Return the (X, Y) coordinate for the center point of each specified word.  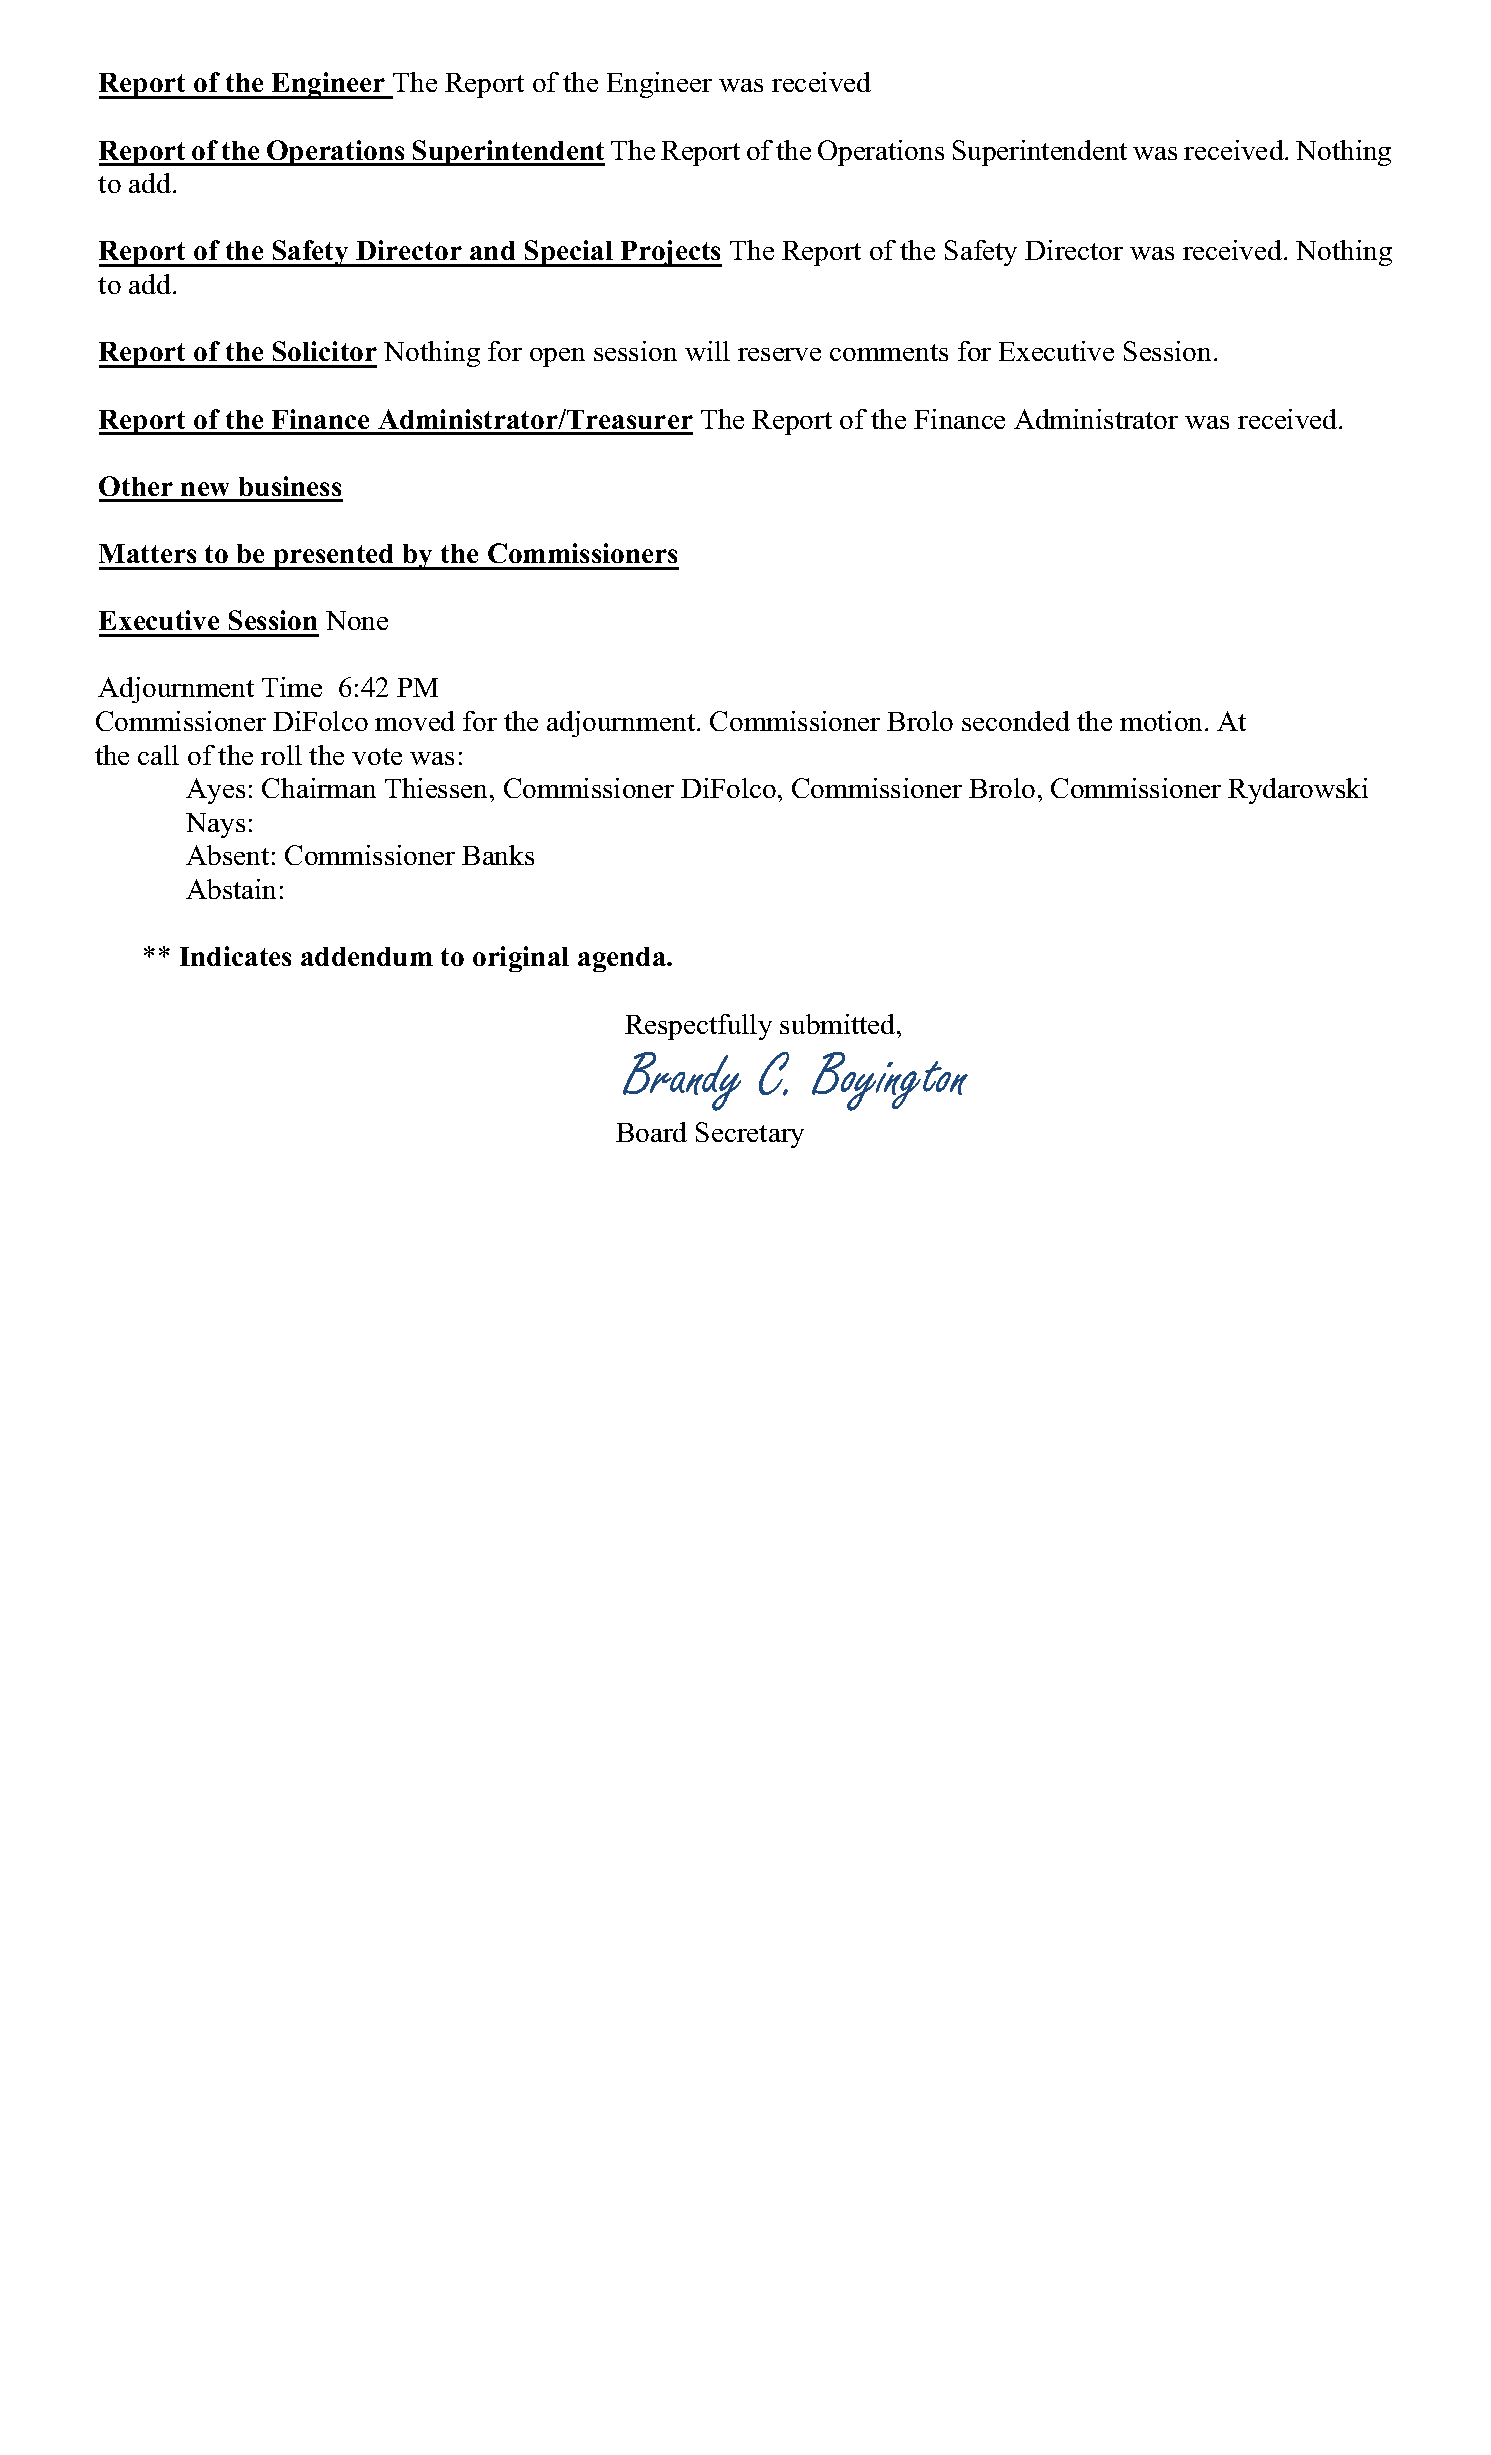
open (557, 357)
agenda (623, 959)
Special (569, 253)
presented (334, 557)
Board (651, 1132)
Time (292, 687)
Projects (670, 253)
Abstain (231, 889)
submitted (839, 1024)
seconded (1016, 721)
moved (415, 721)
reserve (779, 354)
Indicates (235, 956)
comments (889, 352)
